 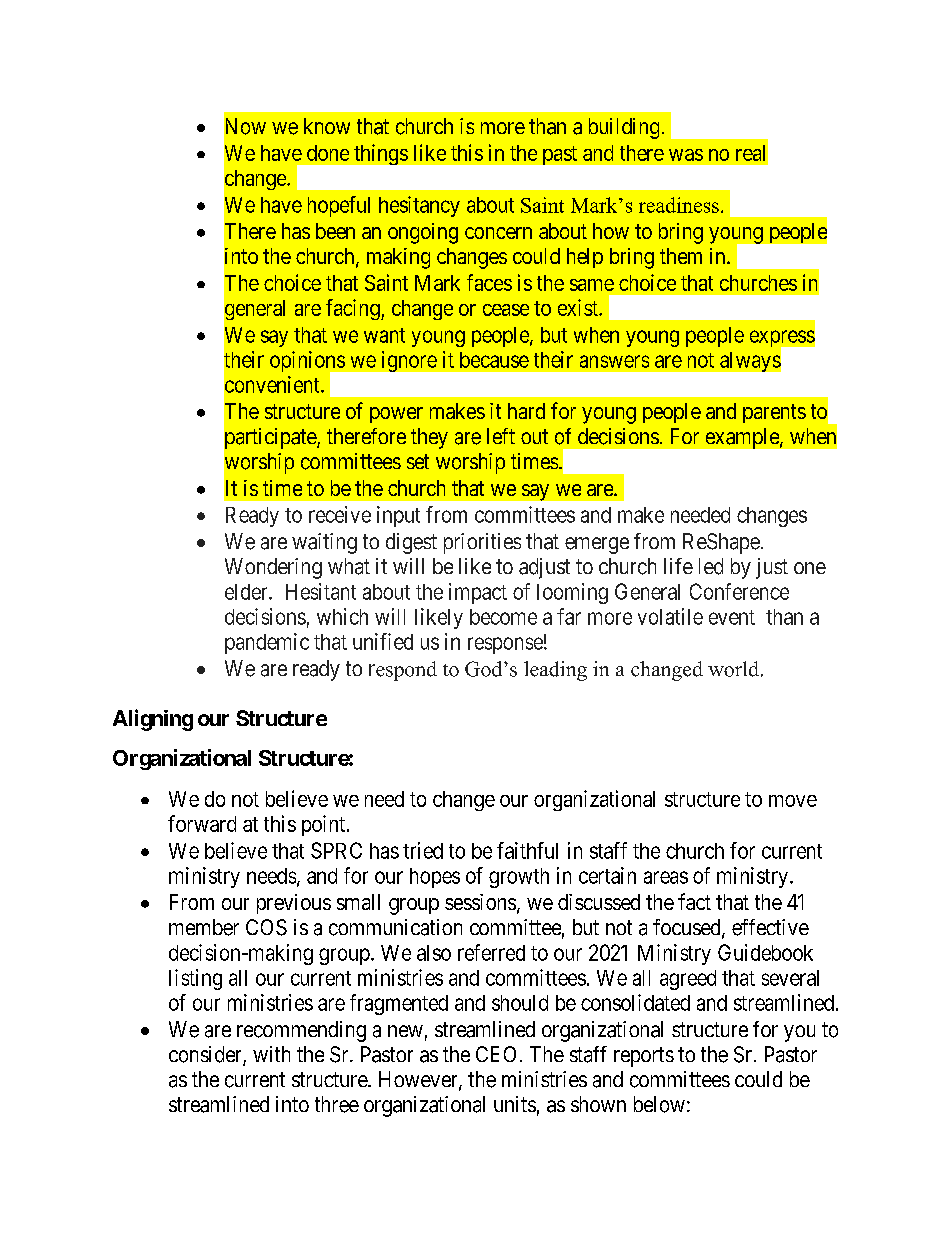 I want to click on consider, so click(x=206, y=1055).
